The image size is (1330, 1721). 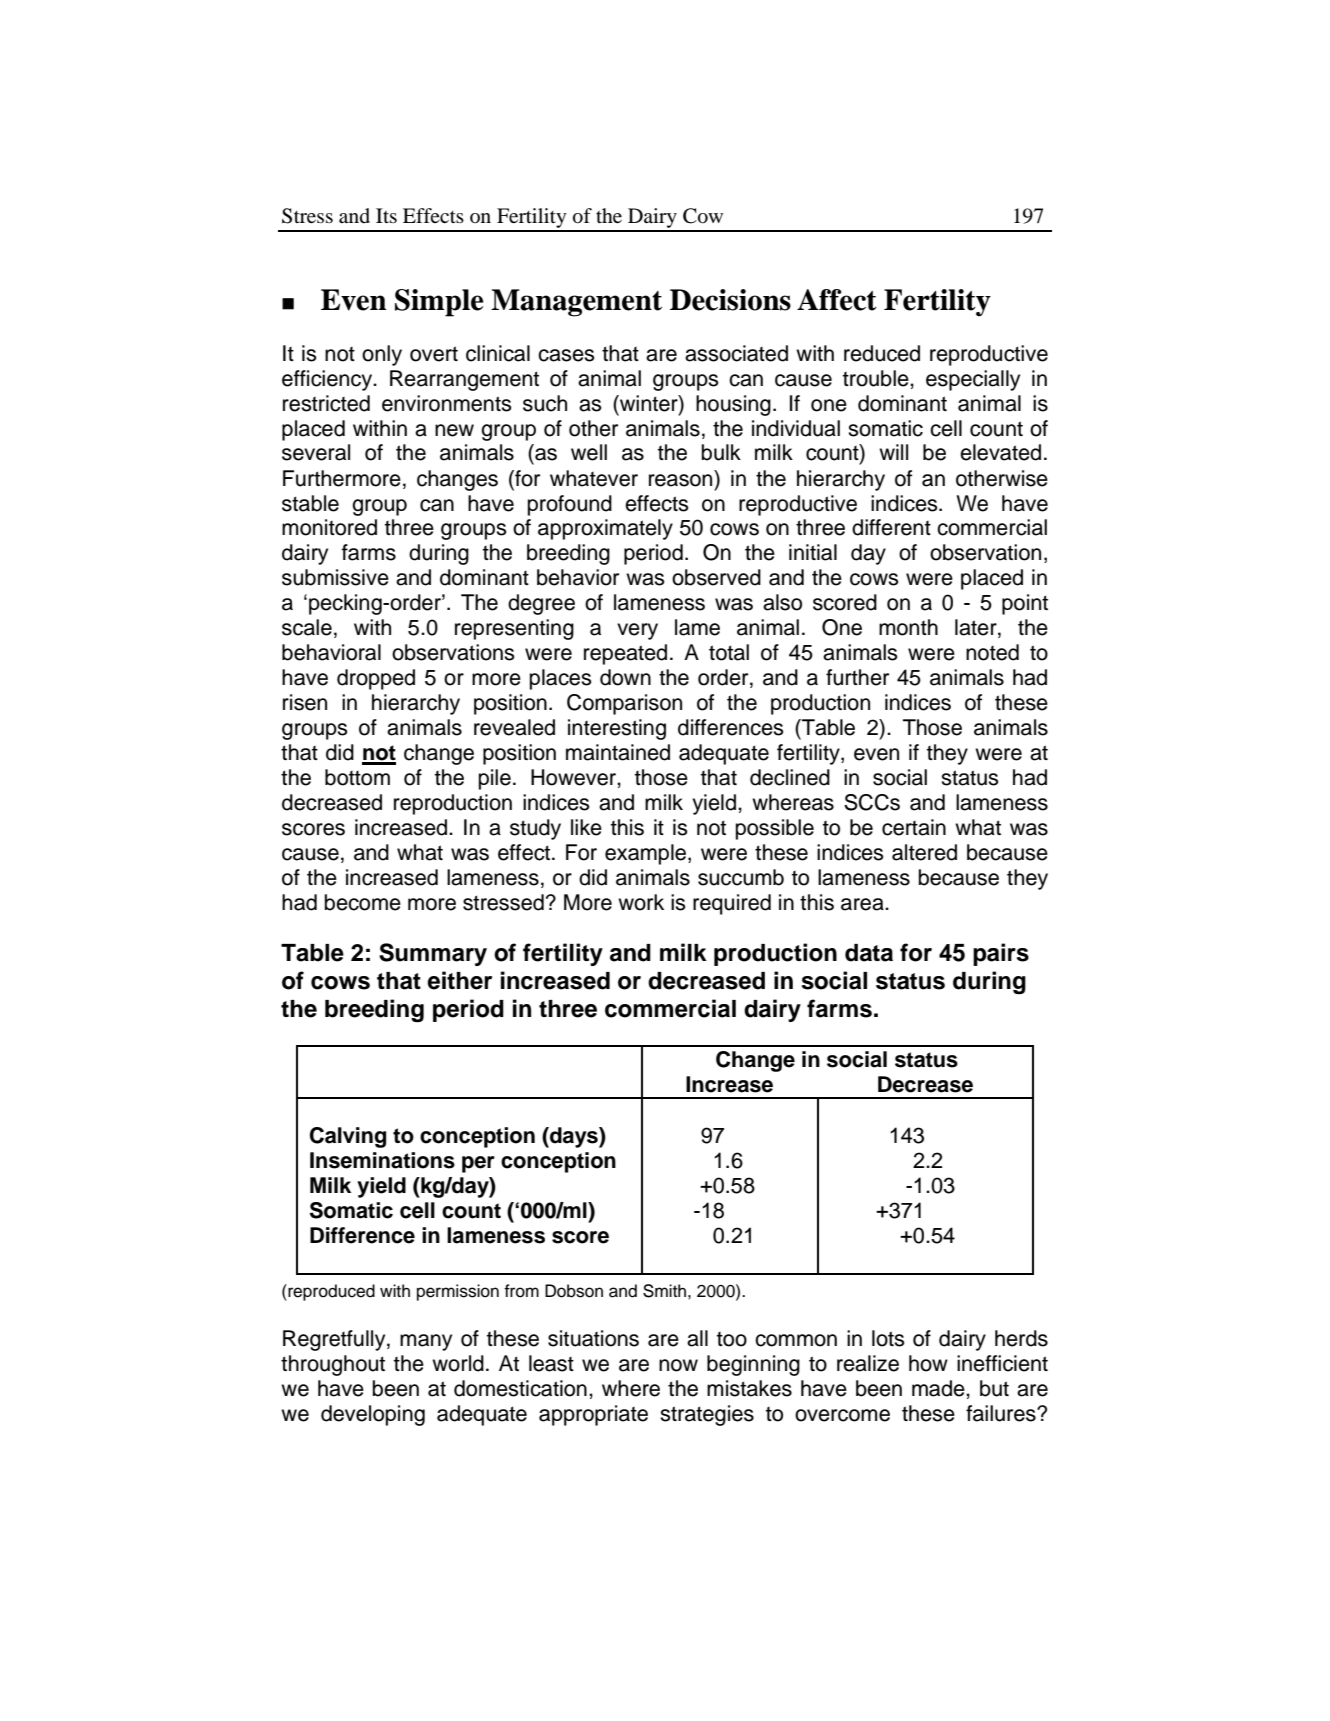 I want to click on Affect, so click(x=837, y=300).
